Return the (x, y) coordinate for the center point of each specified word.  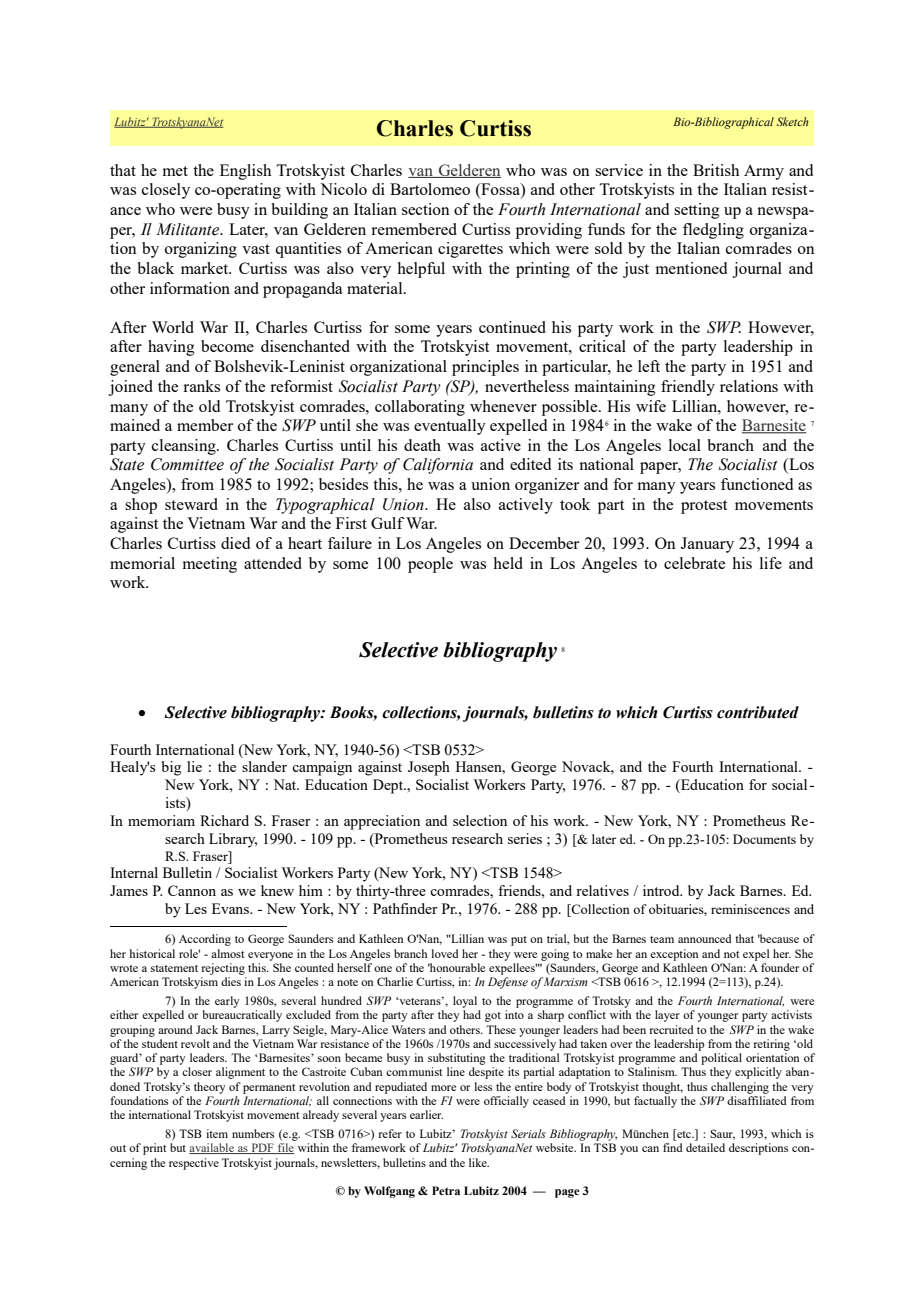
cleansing (185, 447)
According (205, 940)
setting (697, 211)
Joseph (429, 768)
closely (166, 191)
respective (194, 1164)
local (685, 445)
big (171, 768)
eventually (450, 427)
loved (445, 953)
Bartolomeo (430, 189)
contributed (758, 712)
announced (705, 938)
